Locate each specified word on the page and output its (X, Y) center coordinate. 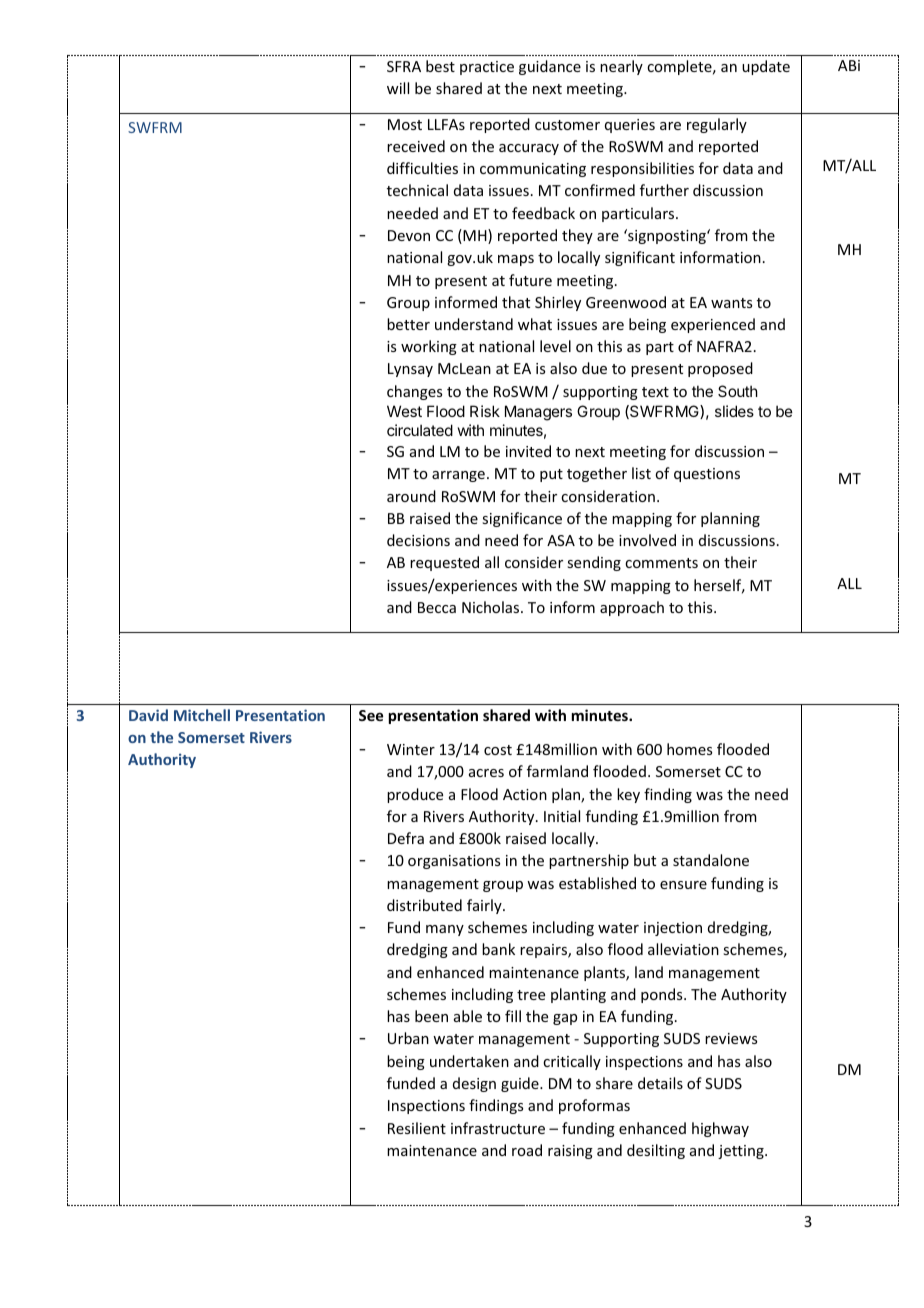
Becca (437, 607)
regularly (717, 125)
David (148, 715)
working (429, 347)
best (440, 66)
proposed (720, 369)
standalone (711, 860)
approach (632, 608)
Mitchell (202, 715)
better (408, 324)
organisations (454, 862)
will (398, 88)
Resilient (417, 1128)
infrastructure (498, 1128)
